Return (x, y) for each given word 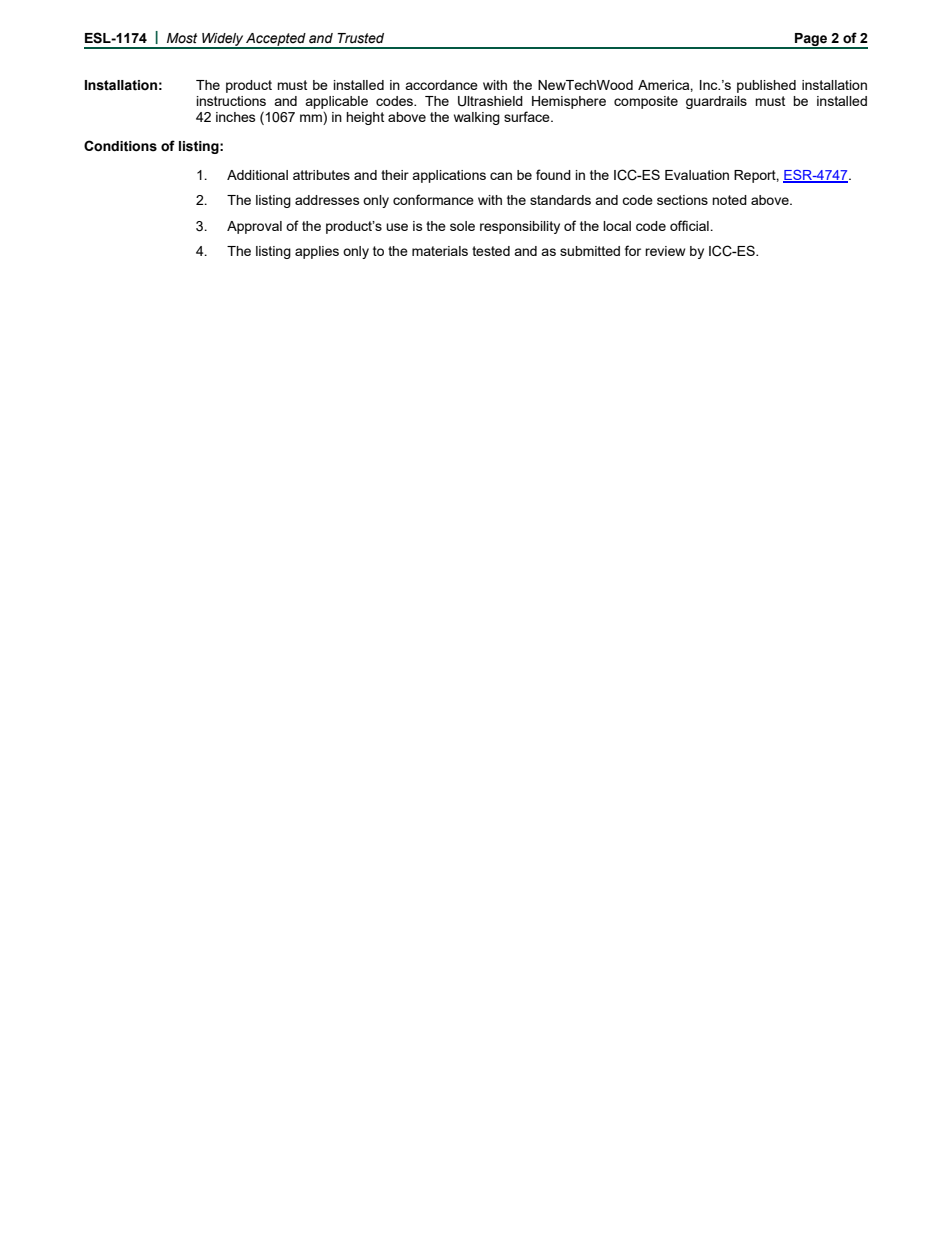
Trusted (360, 38)
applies (317, 252)
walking (477, 118)
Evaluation (697, 175)
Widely (222, 40)
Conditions (120, 146)
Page (811, 40)
